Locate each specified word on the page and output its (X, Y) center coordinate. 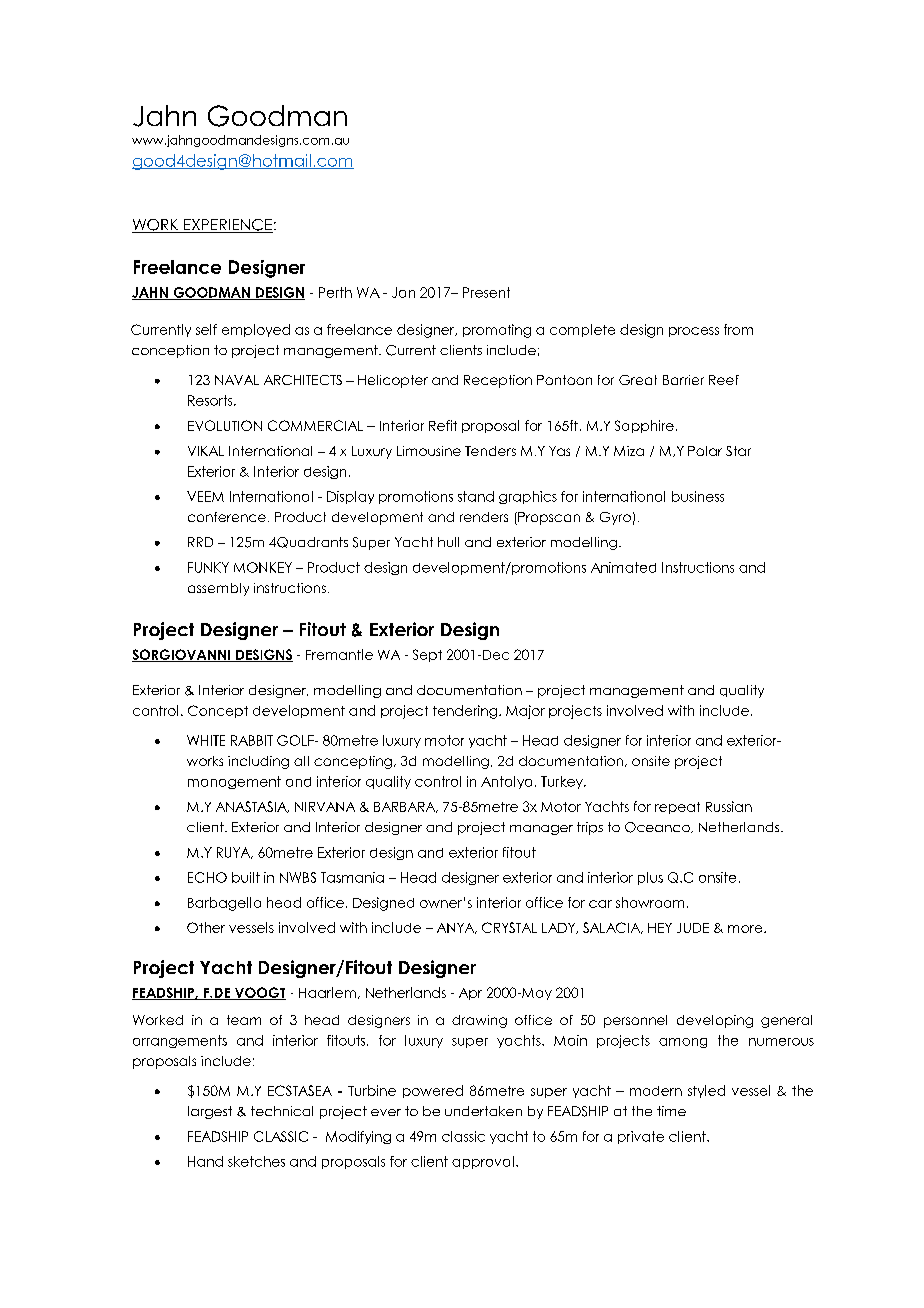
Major (525, 712)
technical (282, 1111)
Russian (729, 806)
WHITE (206, 740)
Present (486, 292)
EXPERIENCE (227, 226)
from (738, 329)
